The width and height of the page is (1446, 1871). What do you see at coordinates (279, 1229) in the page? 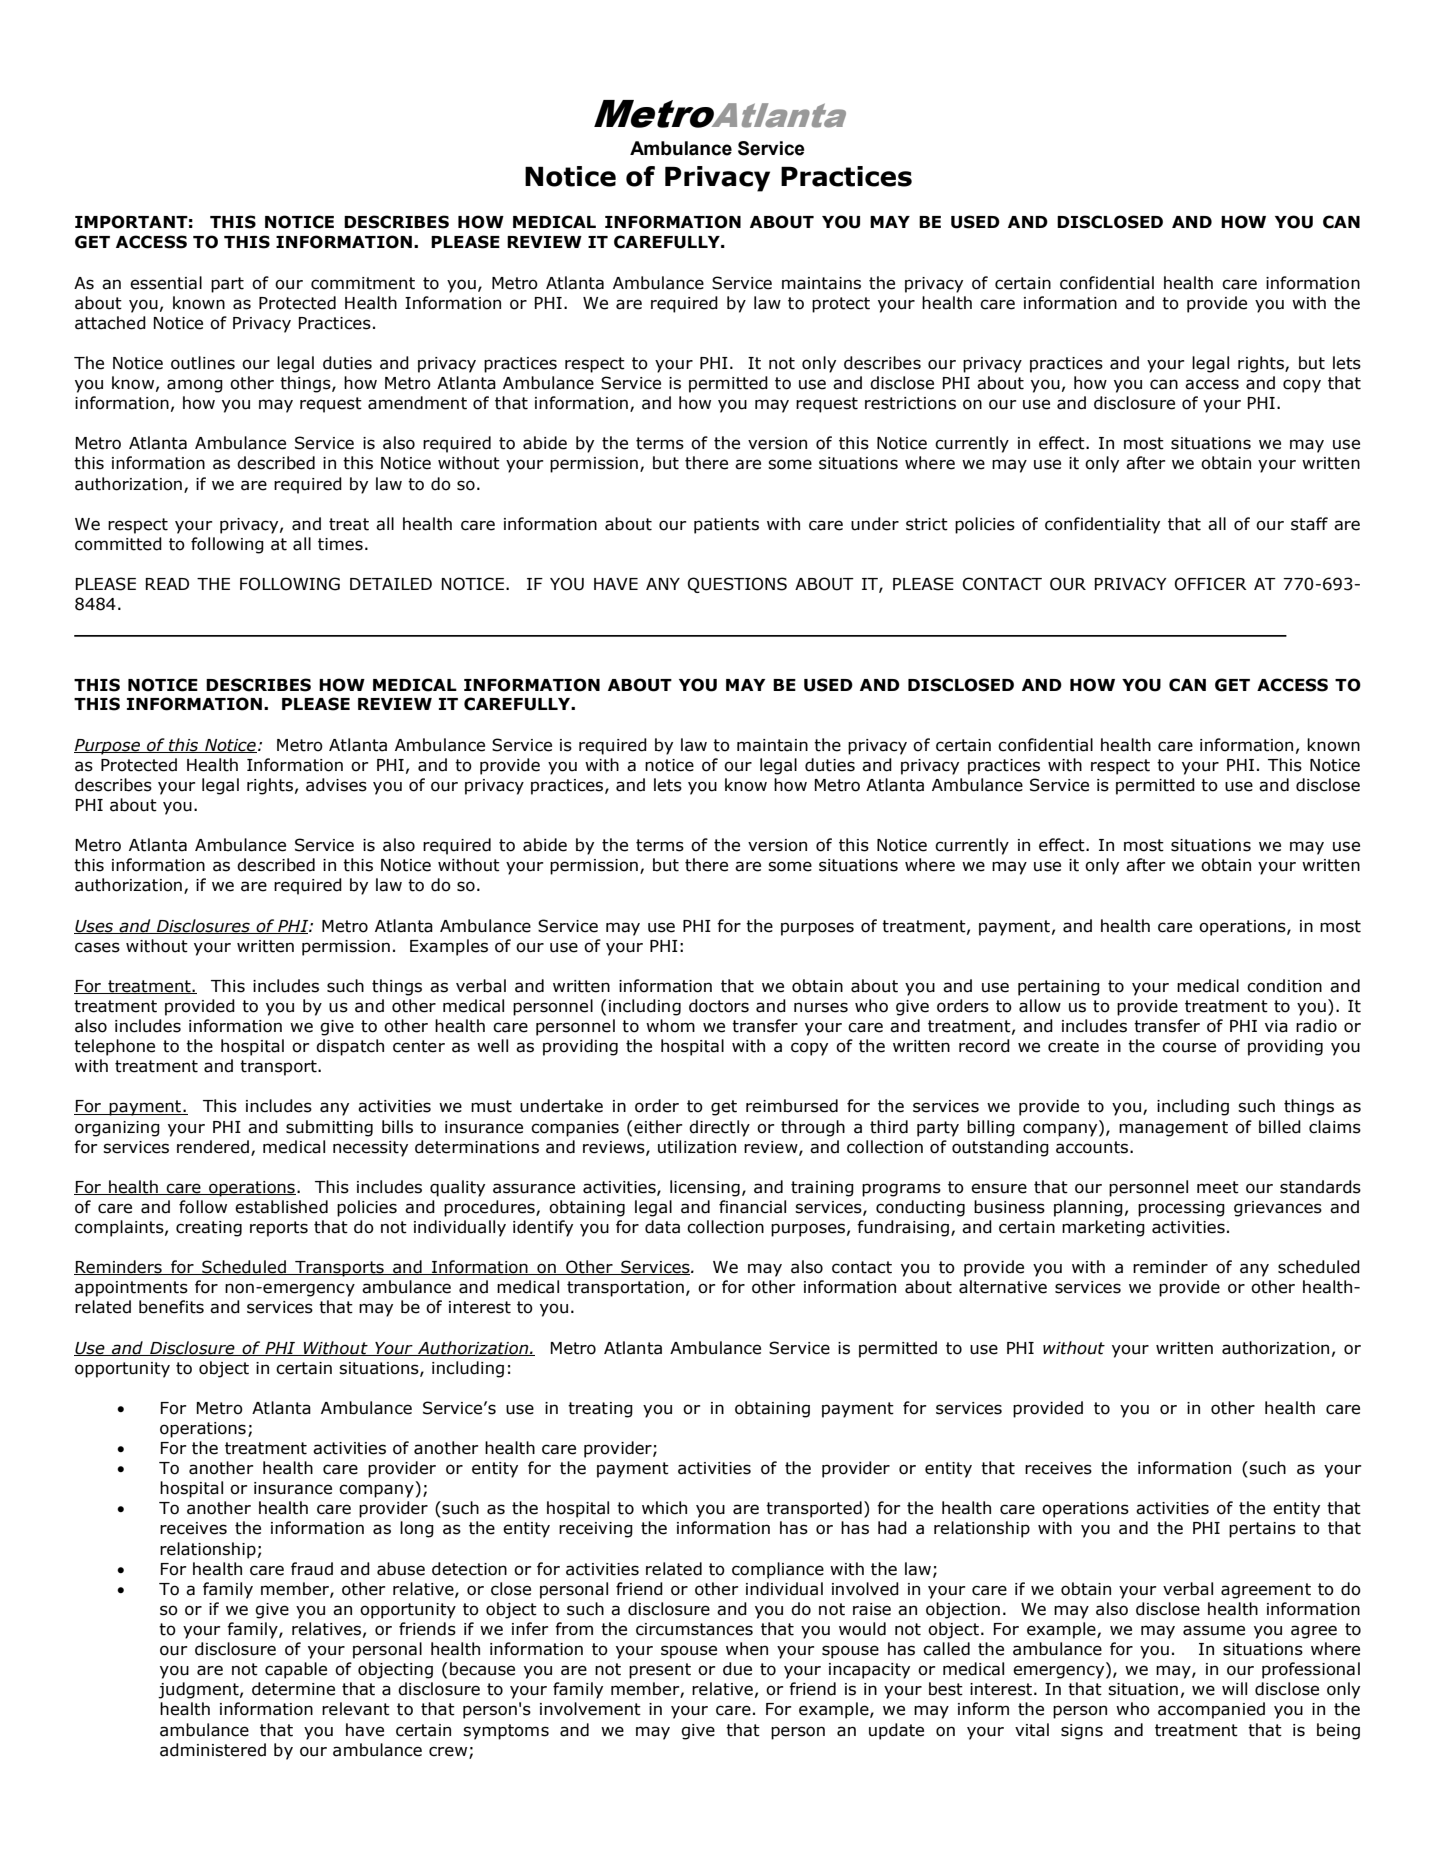
I see `reports` at bounding box center [279, 1229].
